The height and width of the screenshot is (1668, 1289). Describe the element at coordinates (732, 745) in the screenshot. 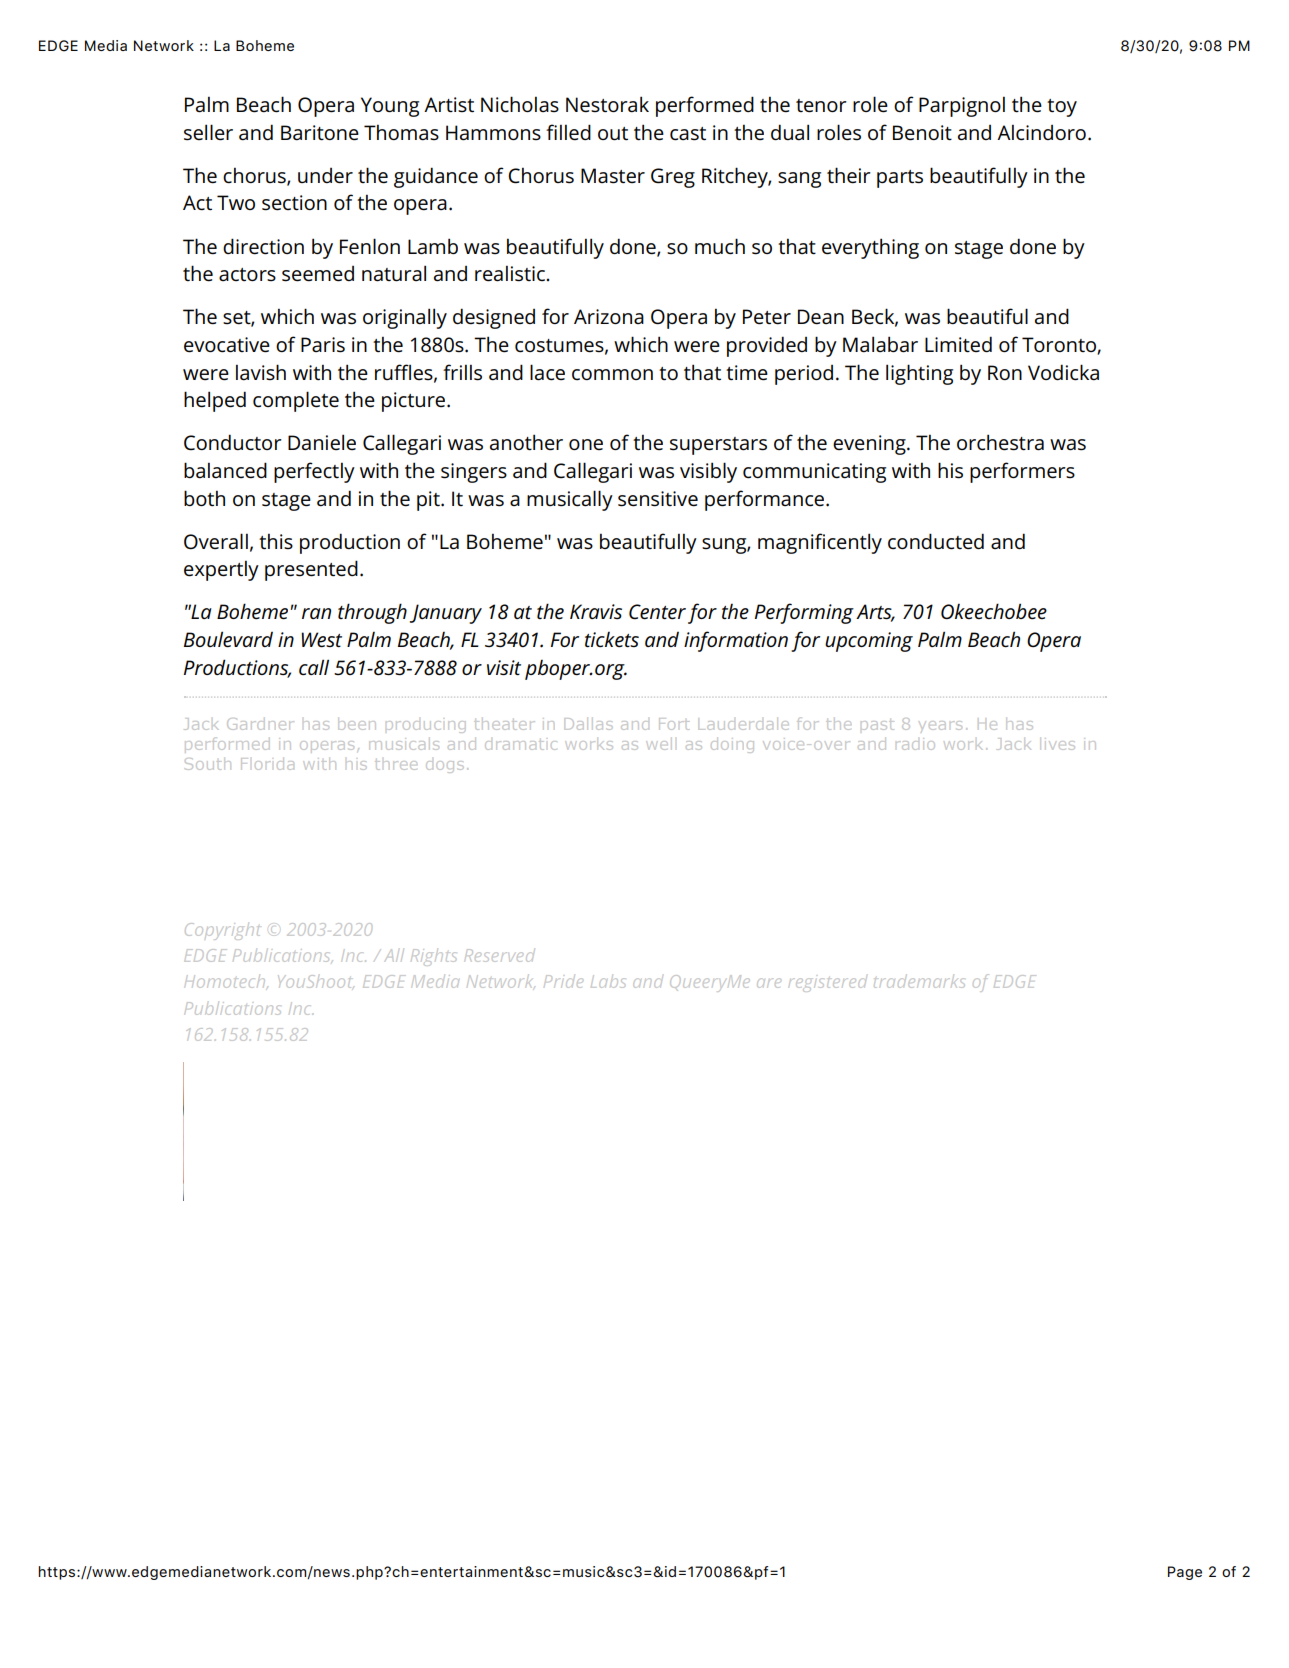

I see `doing` at that location.
